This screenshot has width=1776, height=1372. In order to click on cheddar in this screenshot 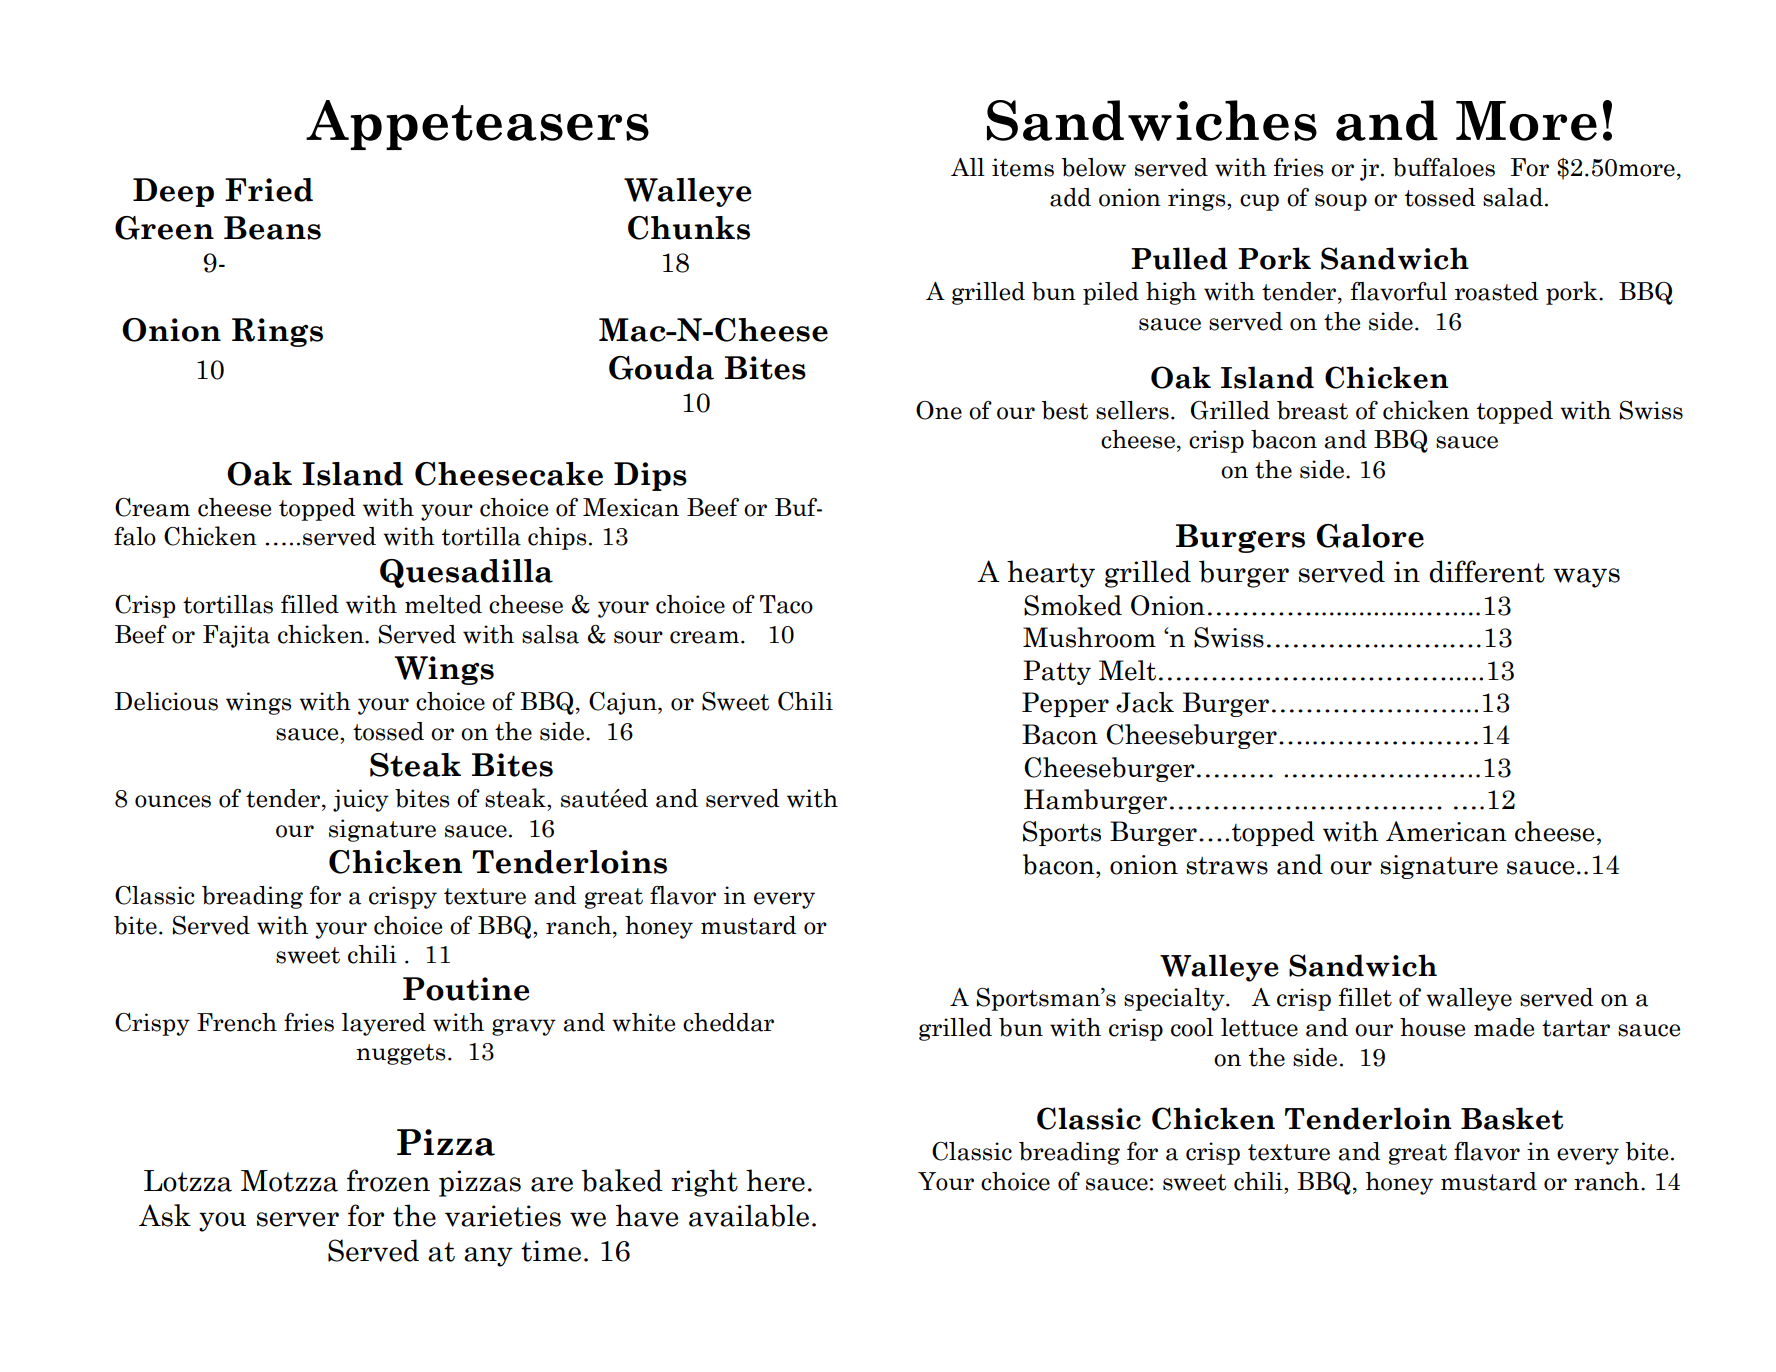, I will do `click(728, 1022)`.
